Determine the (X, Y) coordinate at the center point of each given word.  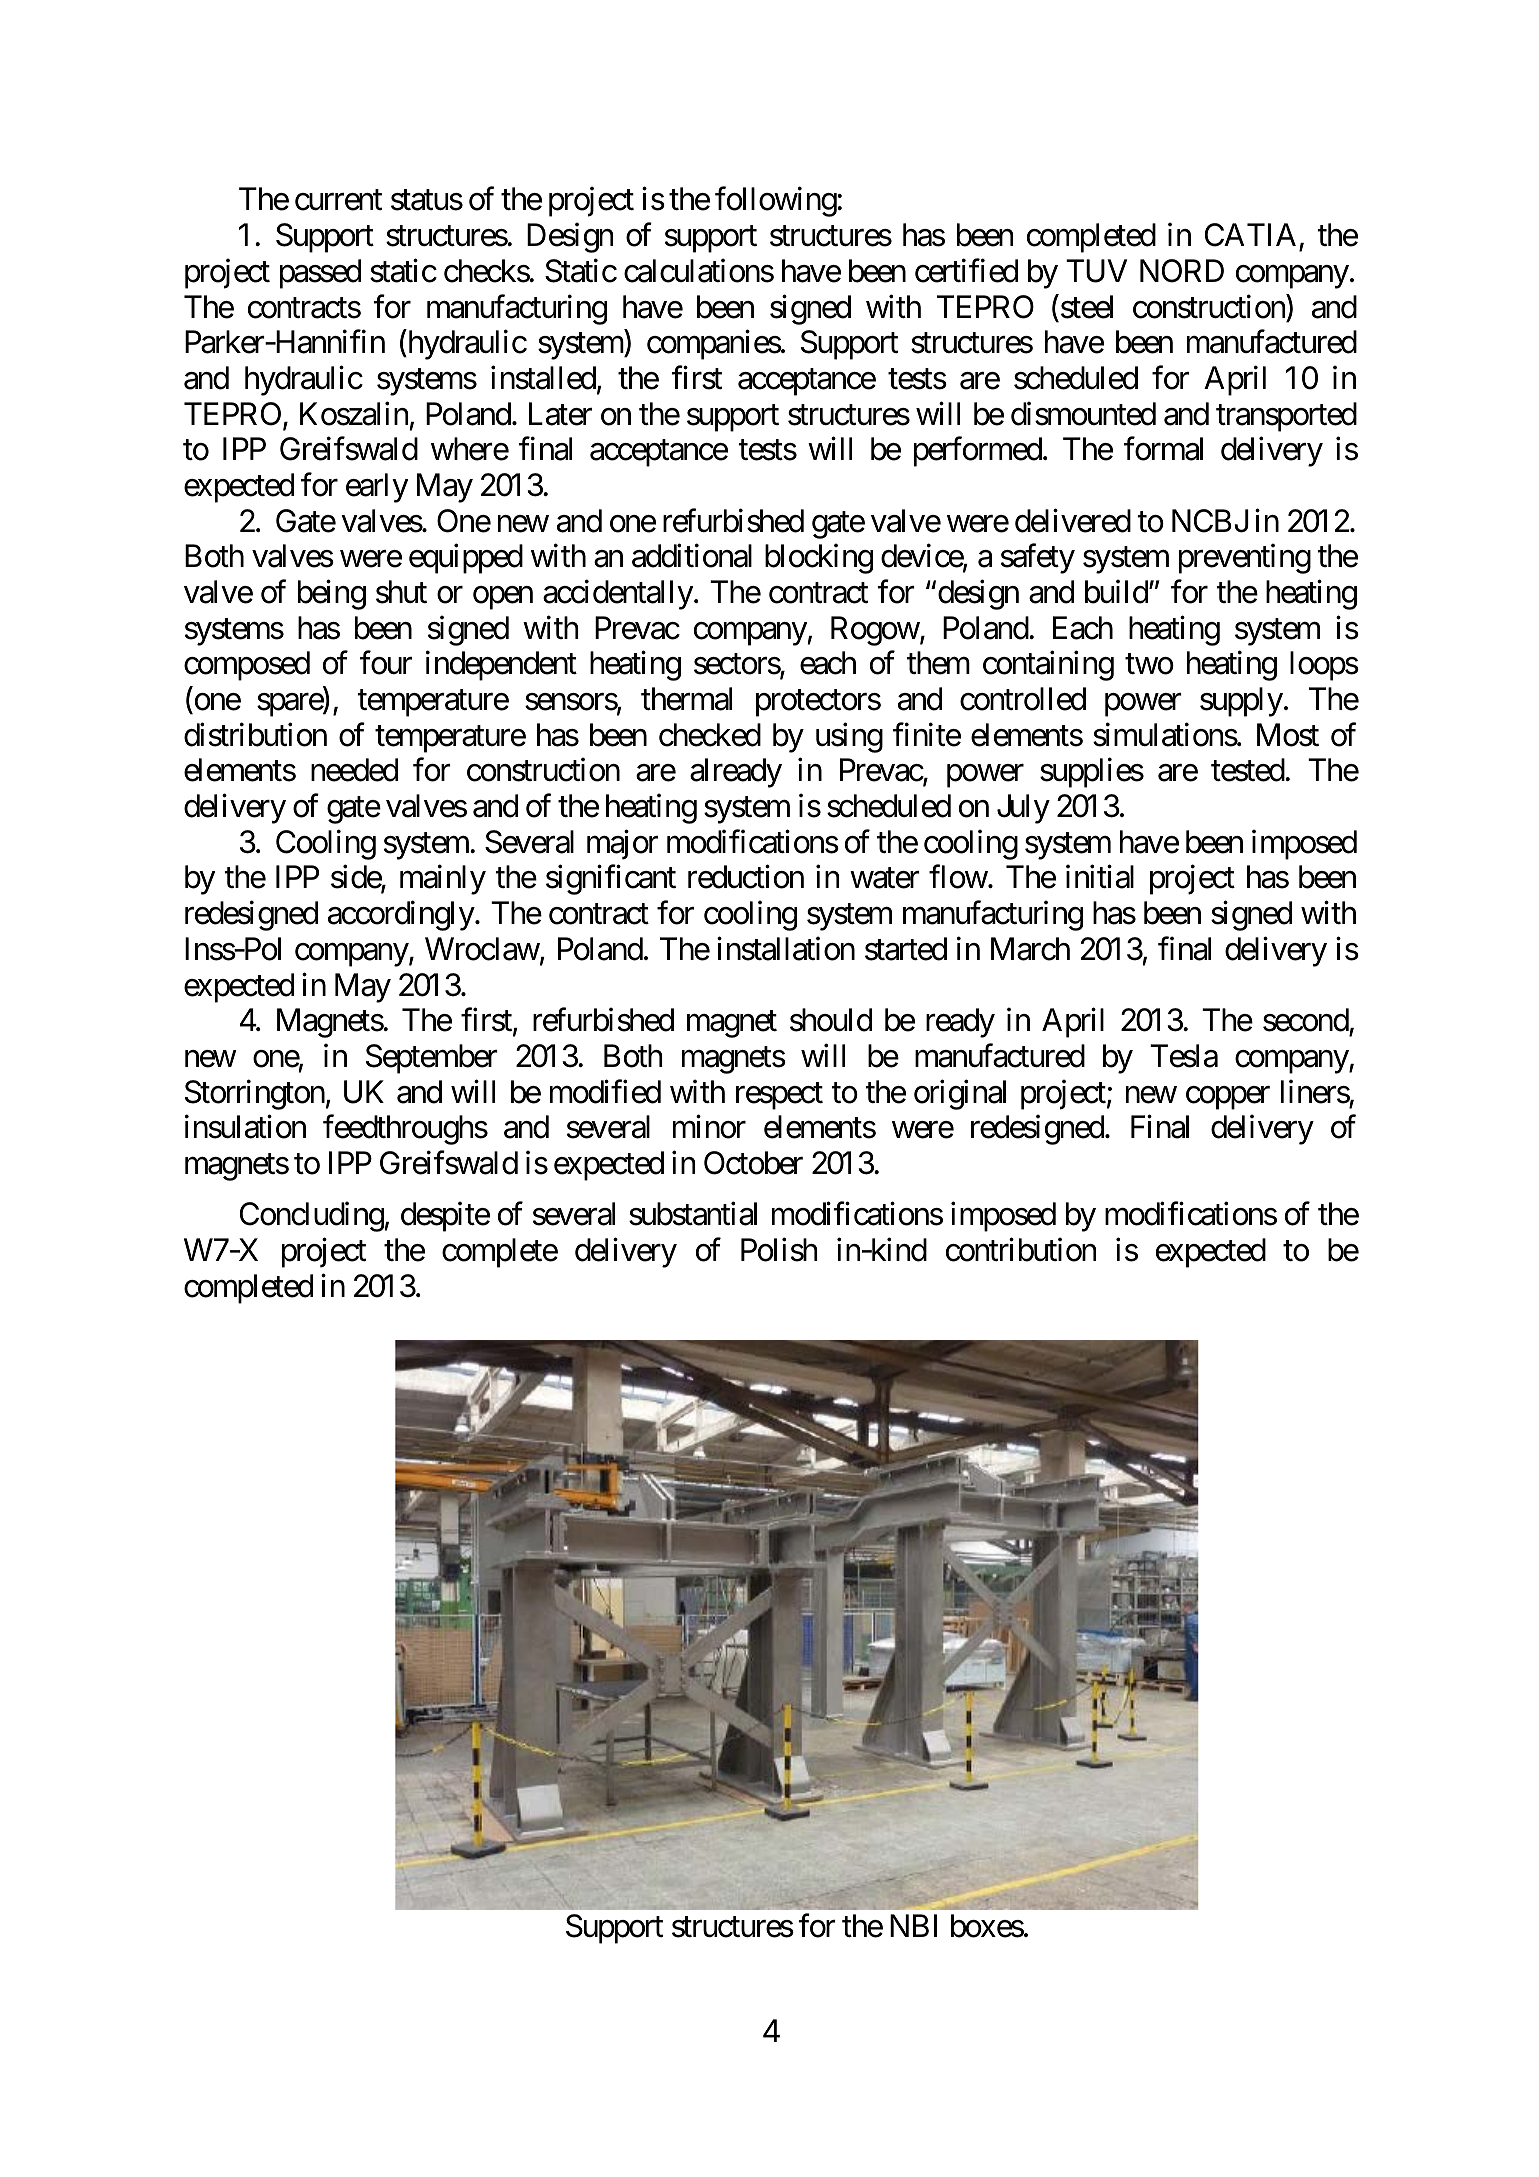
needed (354, 770)
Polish (779, 1250)
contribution (1021, 1250)
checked (710, 735)
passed (320, 274)
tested (1248, 770)
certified (966, 271)
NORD (1182, 271)
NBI (913, 1925)
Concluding (312, 1217)
